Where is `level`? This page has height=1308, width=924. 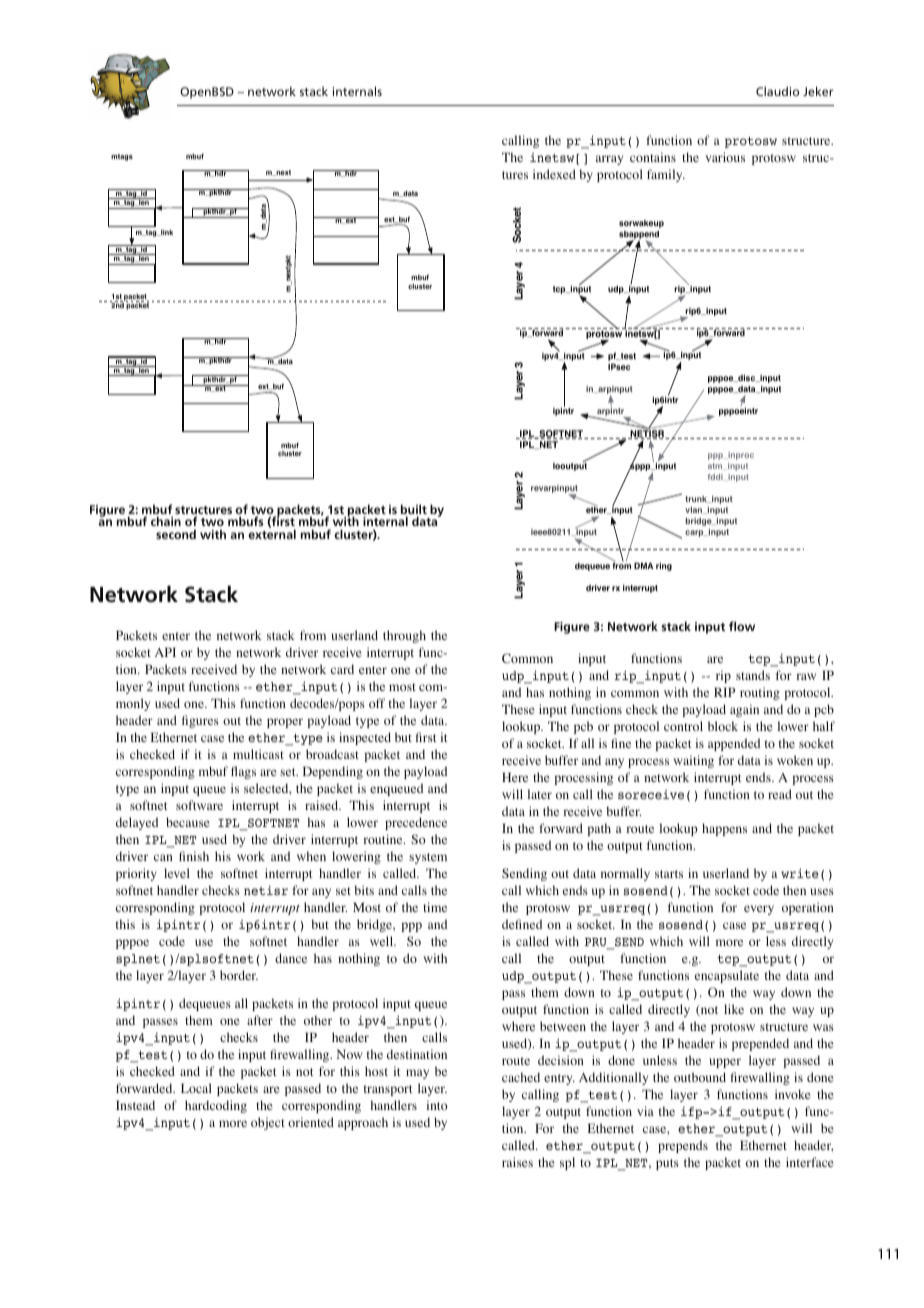 level is located at coordinates (177, 873).
